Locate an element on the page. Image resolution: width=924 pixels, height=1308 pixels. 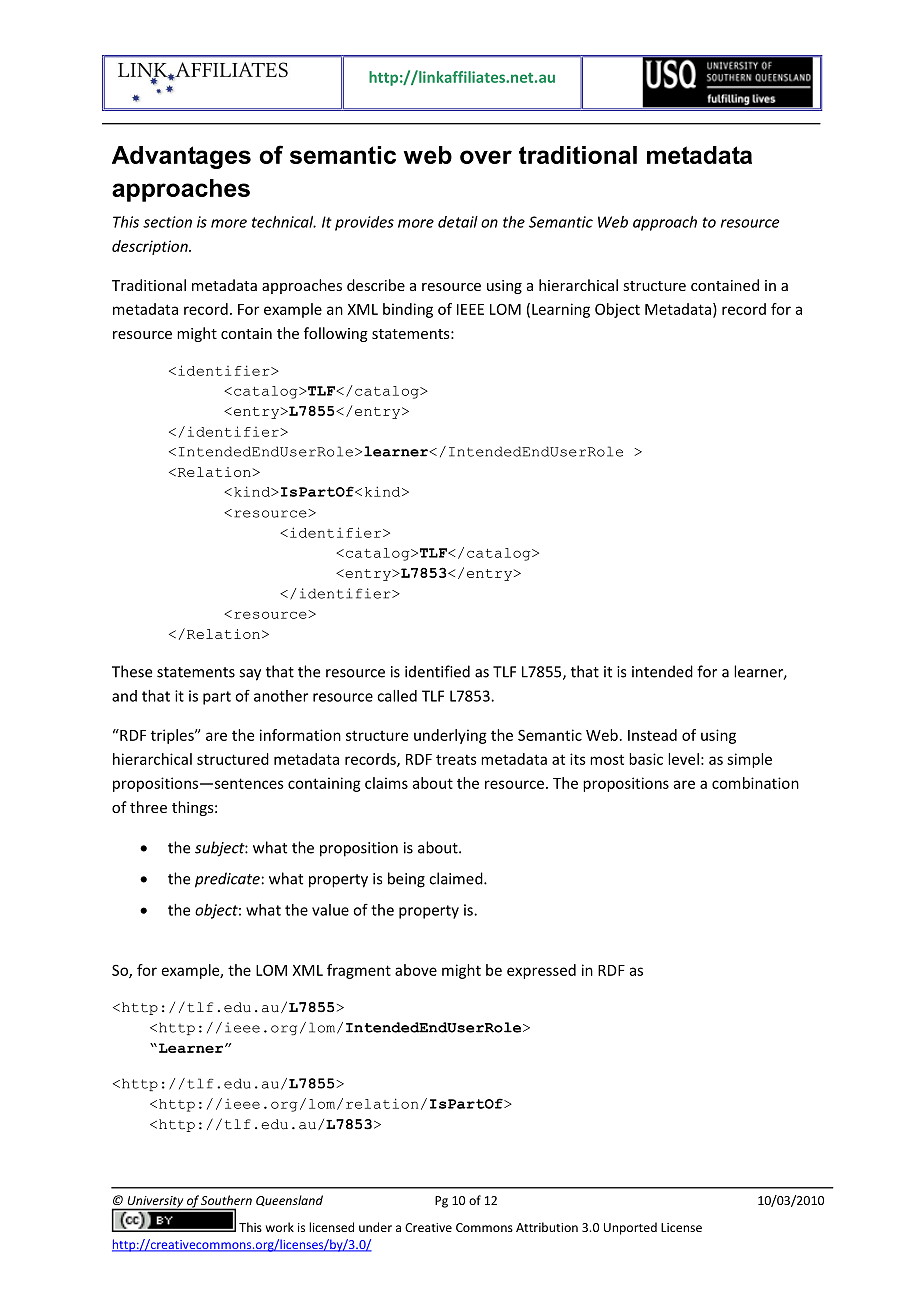
say is located at coordinates (250, 675).
